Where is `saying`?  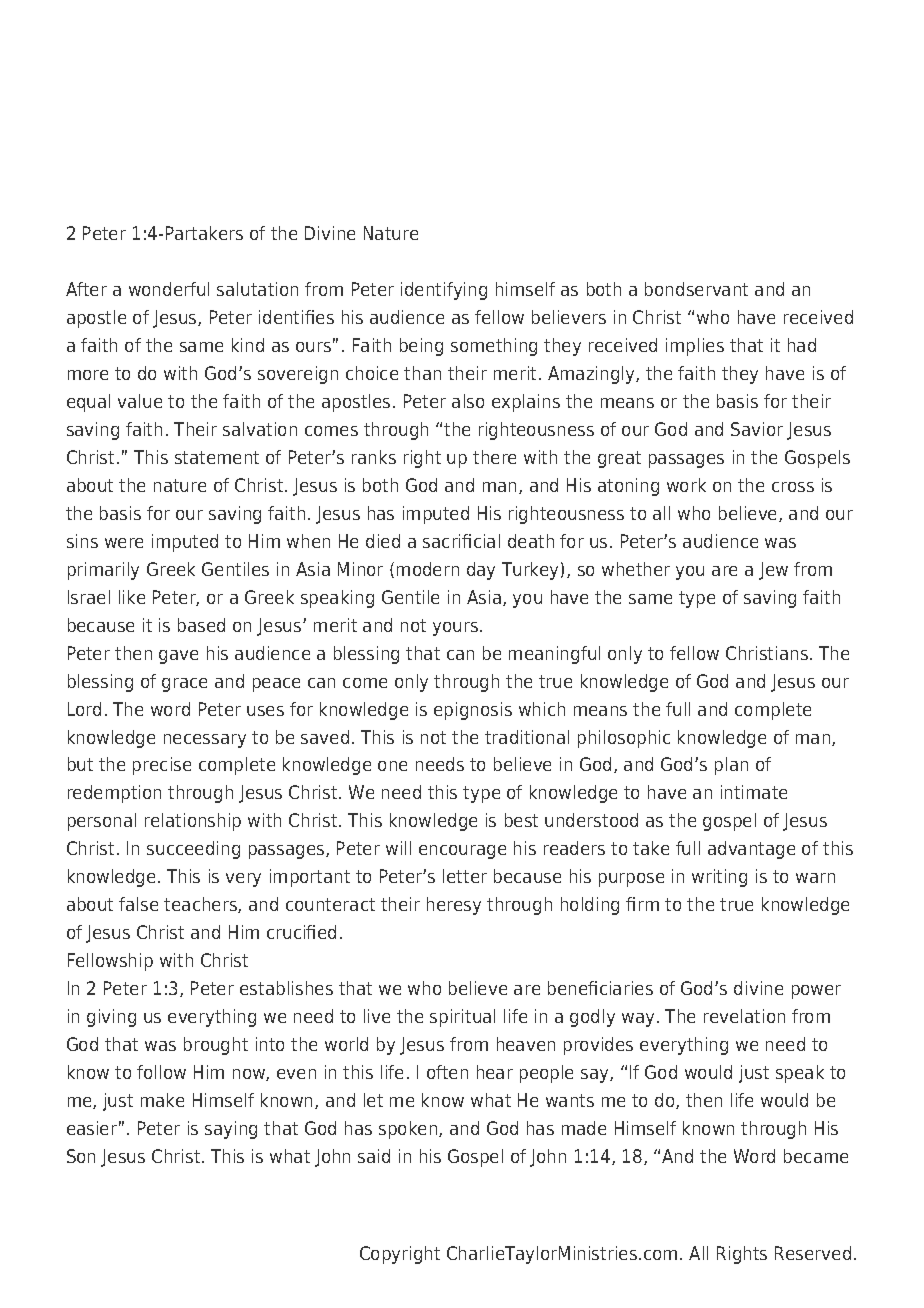
saying is located at coordinates (231, 1130).
